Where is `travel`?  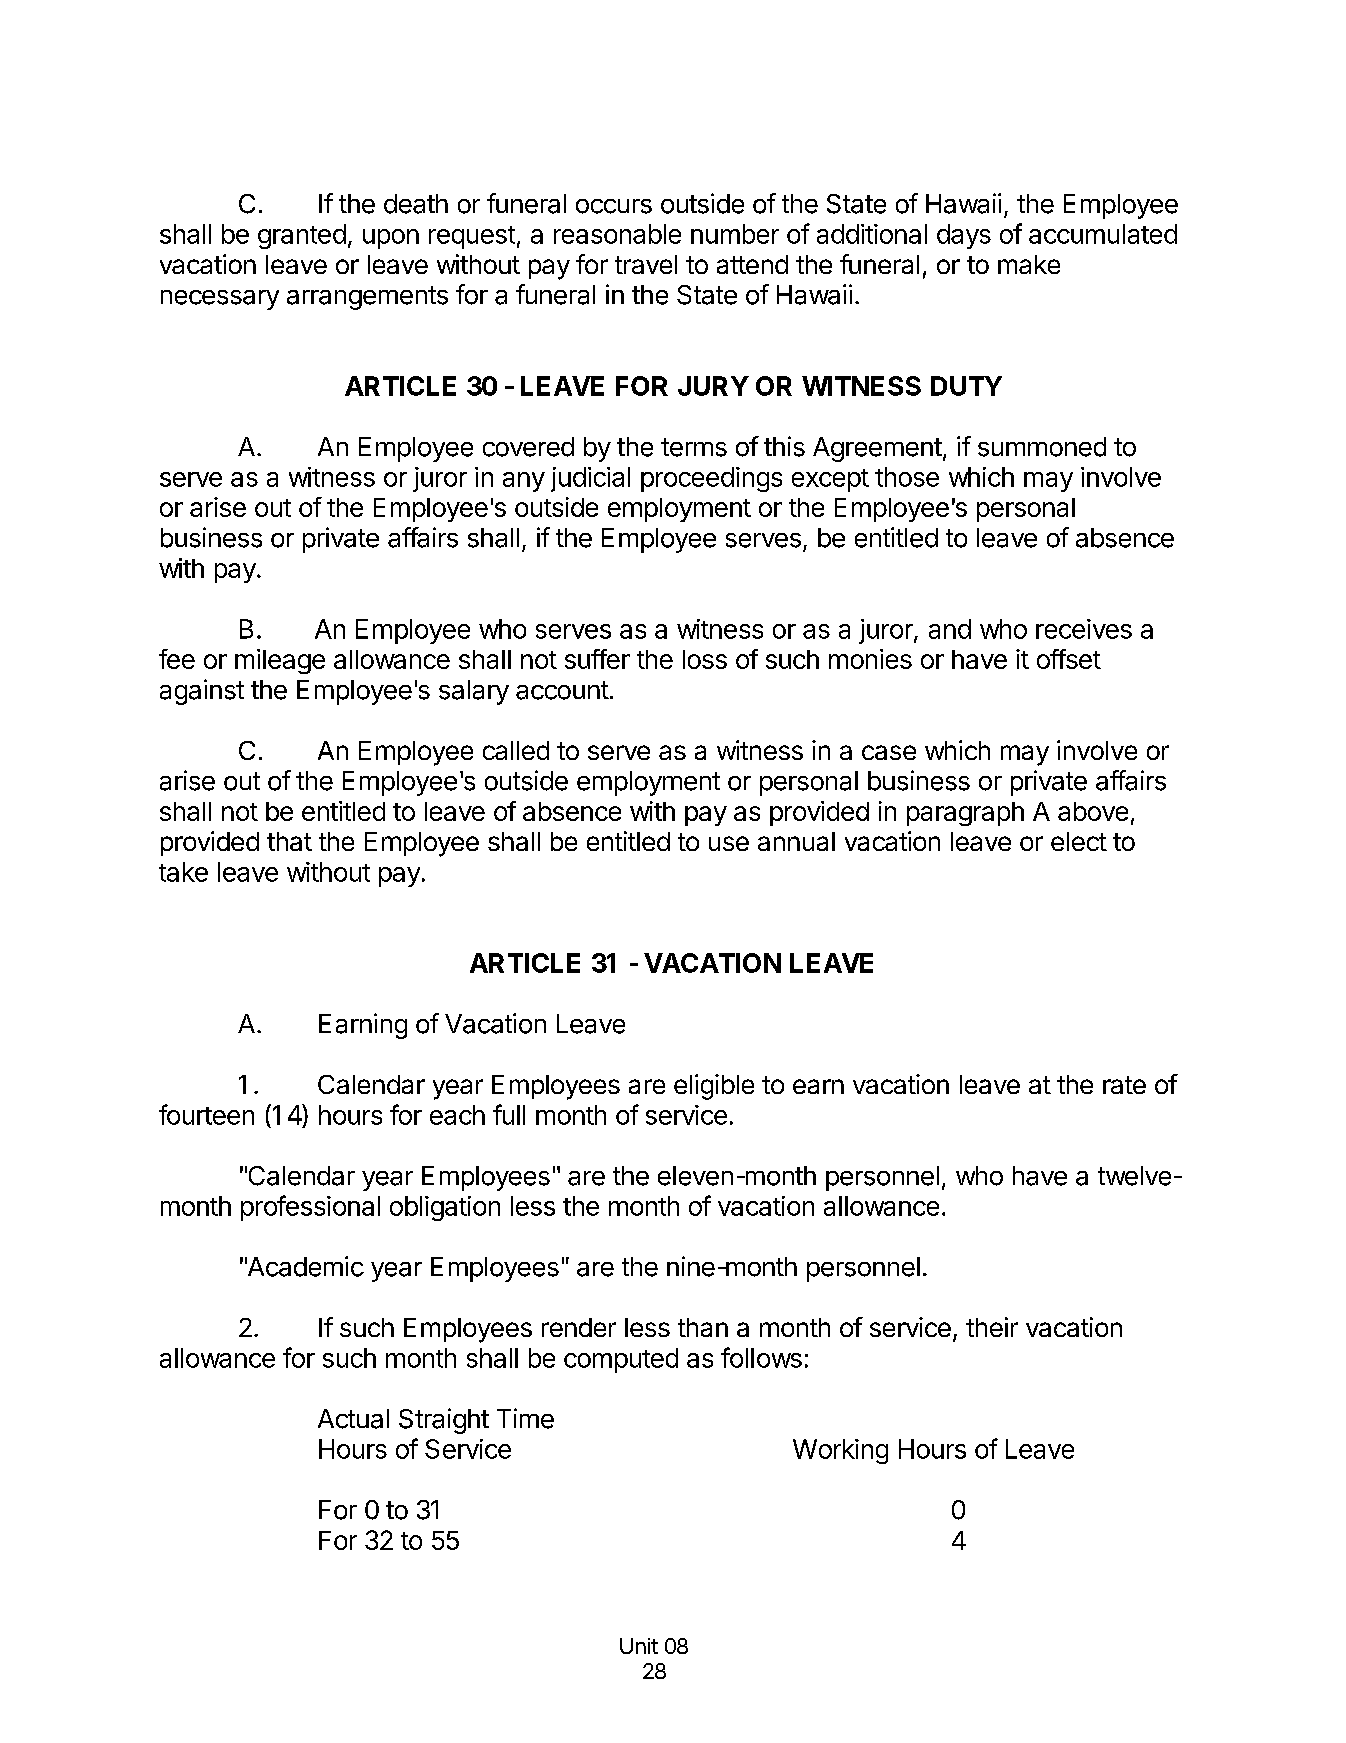
travel is located at coordinates (646, 264).
